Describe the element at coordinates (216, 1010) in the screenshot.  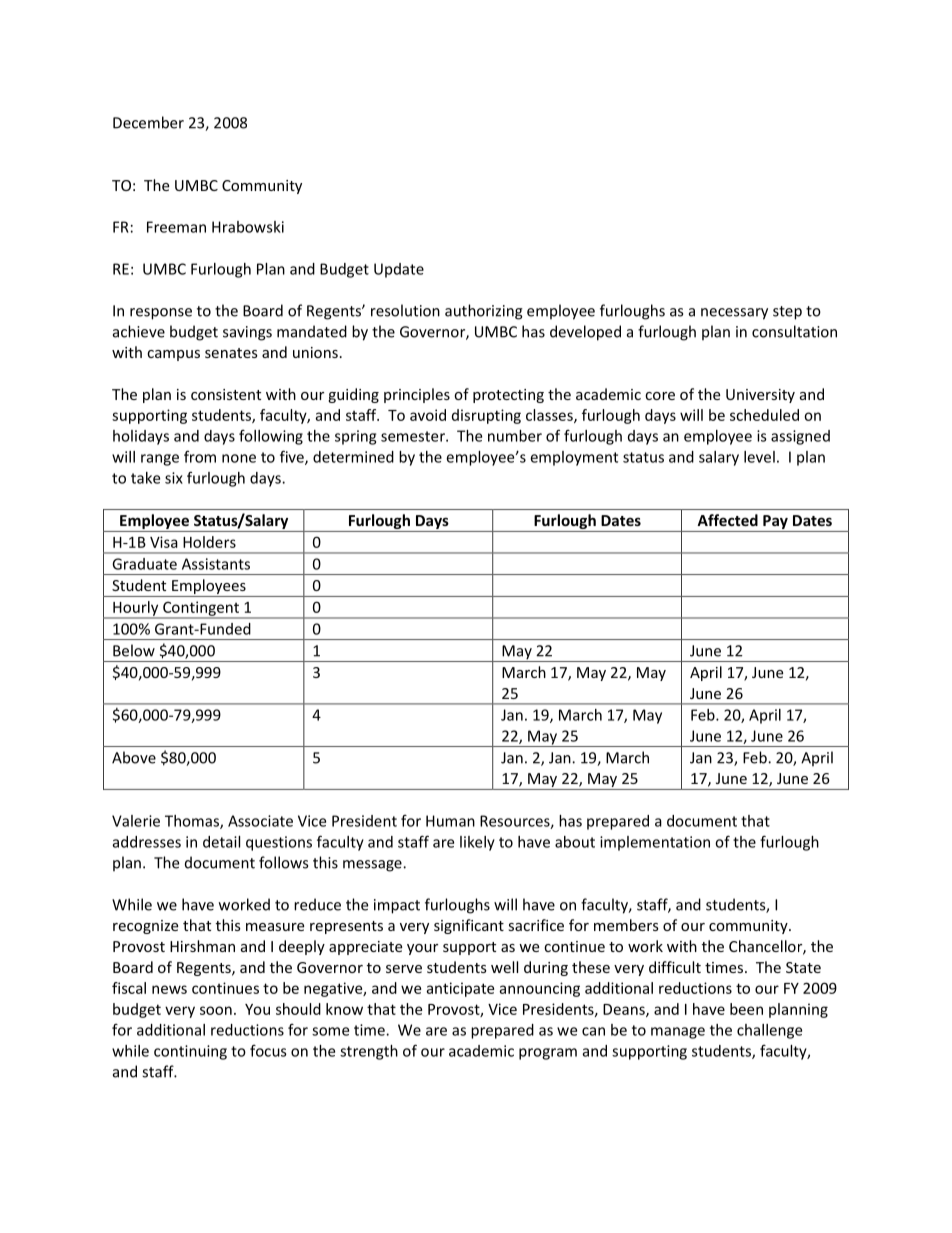
I see `soon` at that location.
